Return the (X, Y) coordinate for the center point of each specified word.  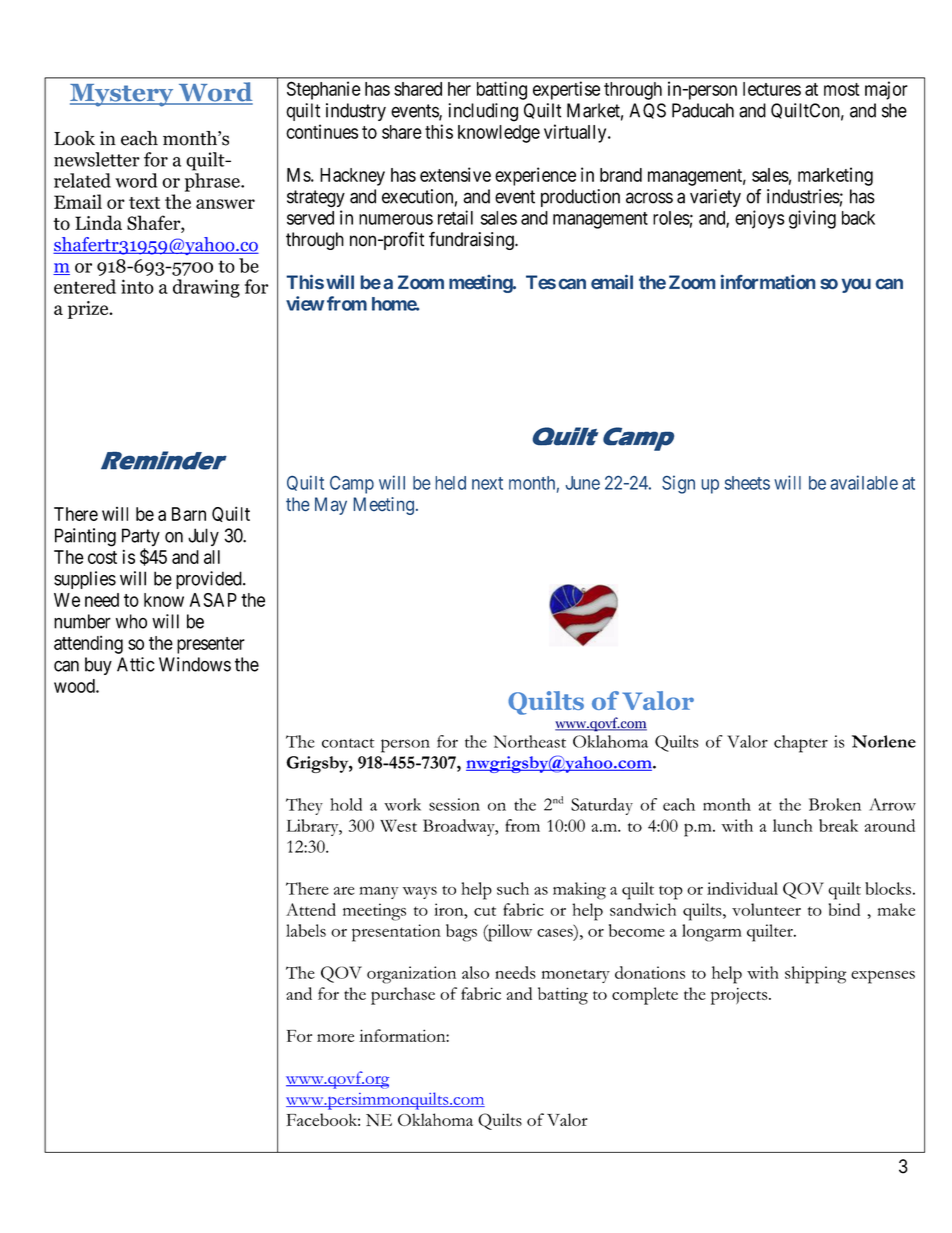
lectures (772, 89)
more (335, 1038)
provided (210, 580)
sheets (747, 483)
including (483, 112)
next (487, 483)
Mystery (123, 95)
